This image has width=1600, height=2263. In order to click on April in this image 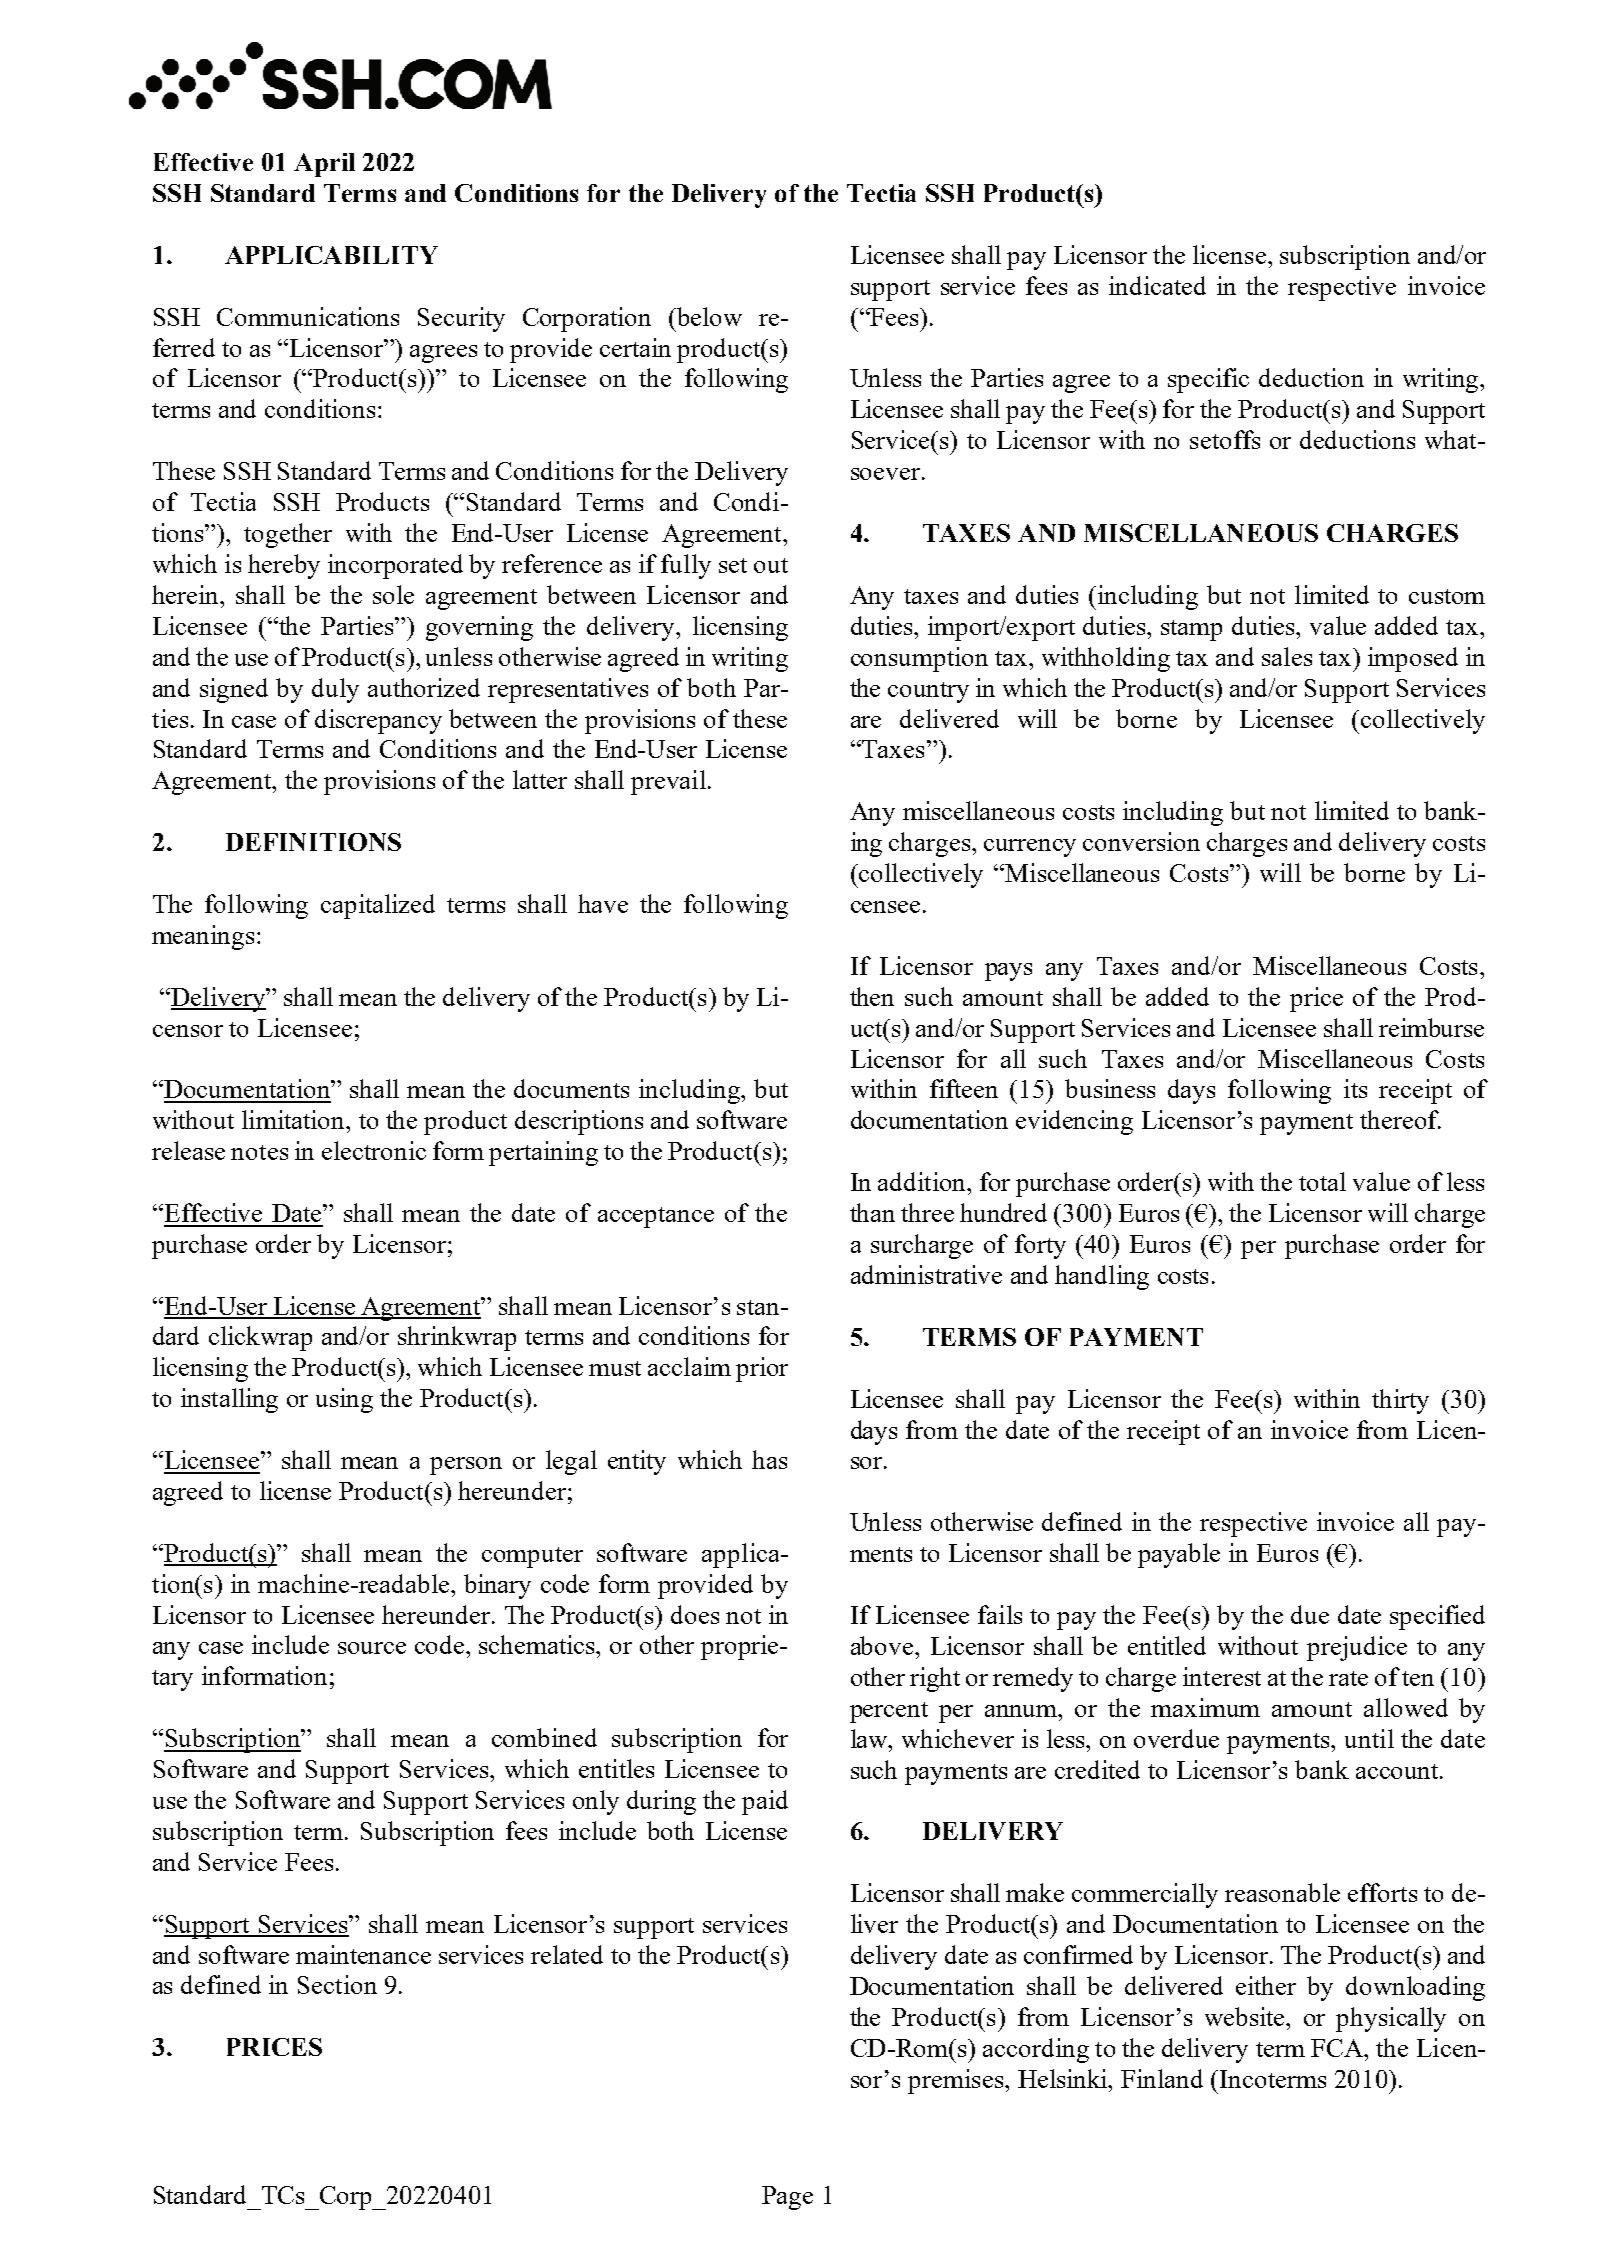, I will do `click(324, 165)`.
